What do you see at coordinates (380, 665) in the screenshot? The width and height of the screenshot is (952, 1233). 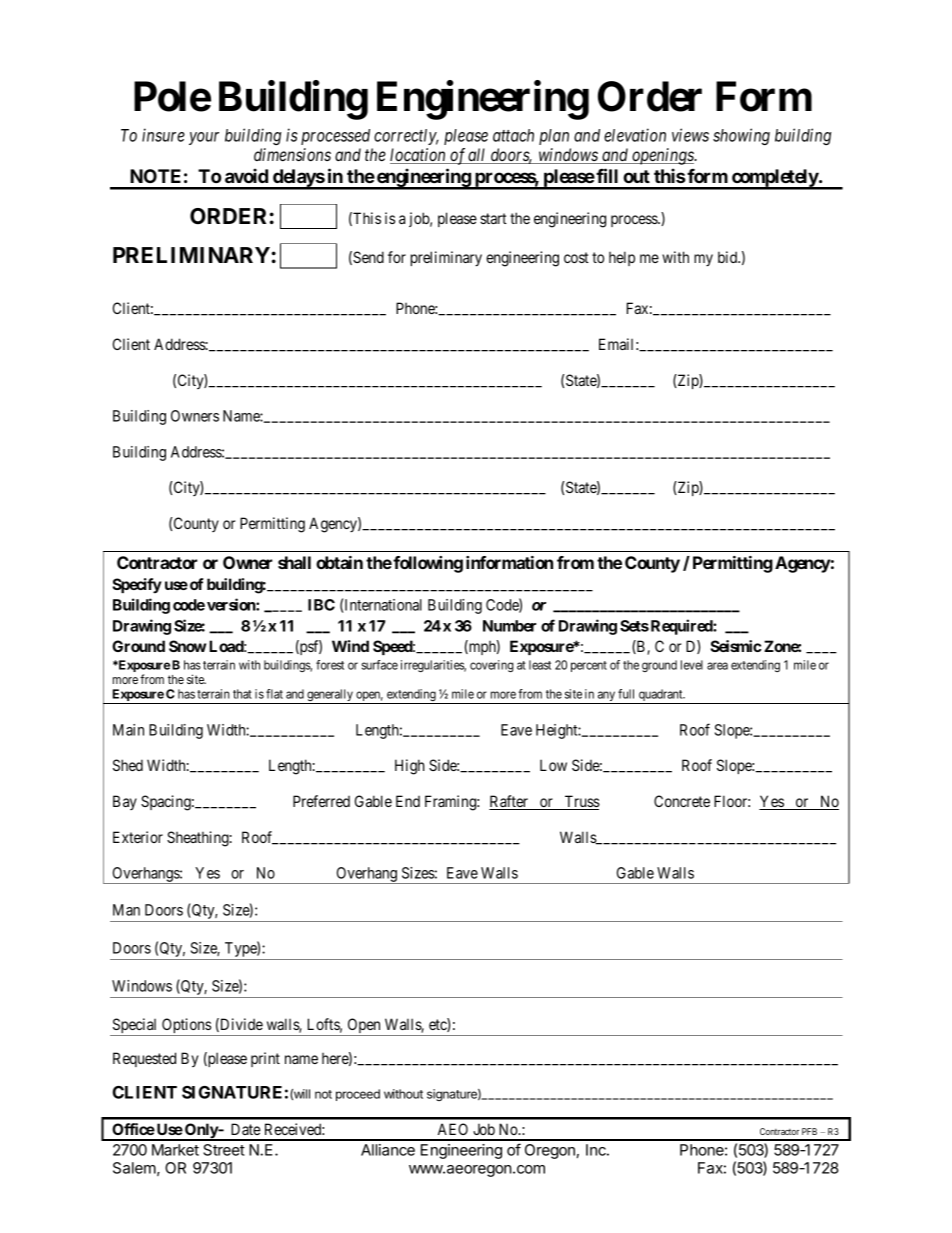 I see `surface` at bounding box center [380, 665].
